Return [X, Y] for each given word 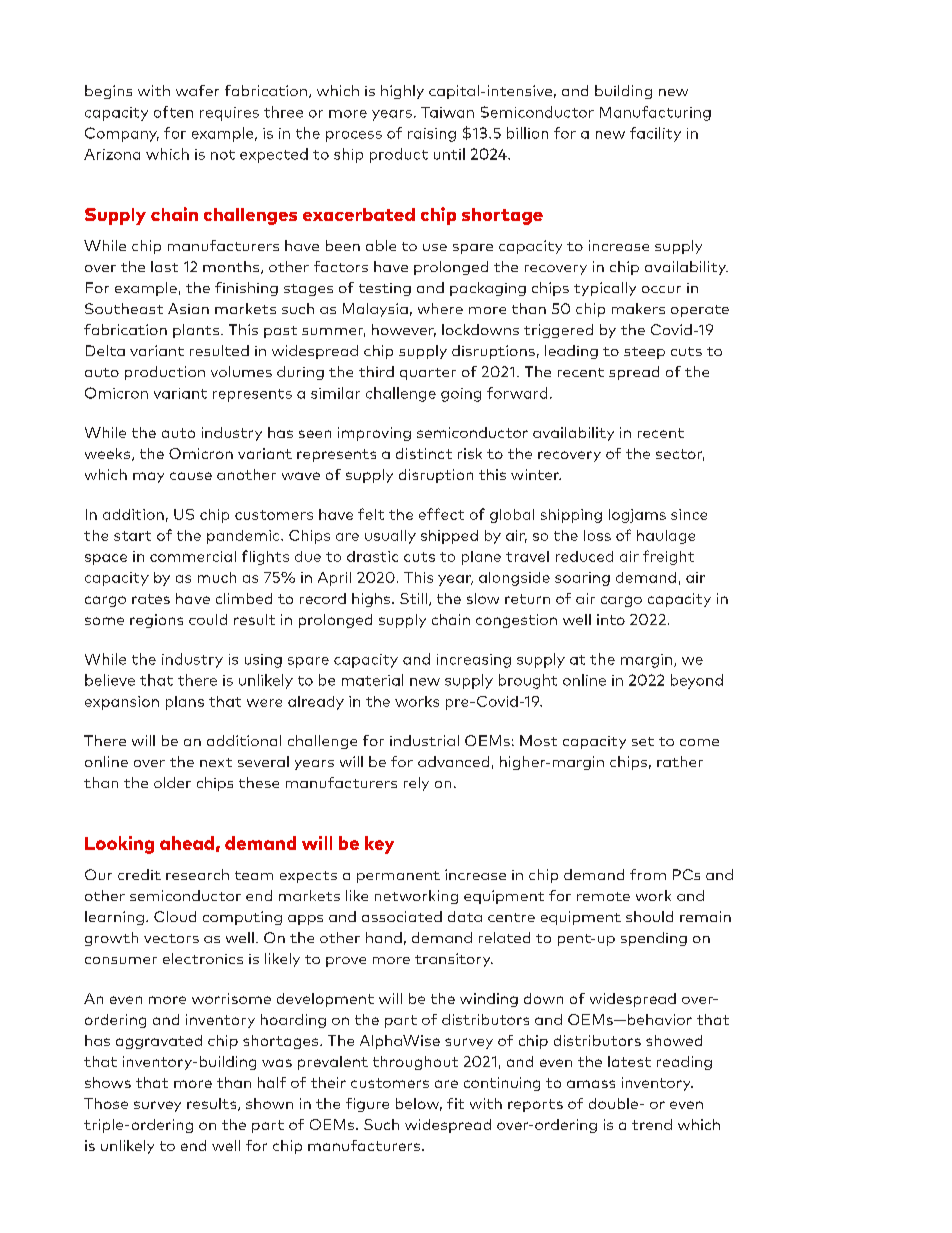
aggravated [159, 1042]
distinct [424, 453]
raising [432, 135]
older [172, 782]
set [643, 741]
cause [191, 476]
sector [680, 455]
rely [416, 784]
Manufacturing [655, 113]
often [173, 112]
